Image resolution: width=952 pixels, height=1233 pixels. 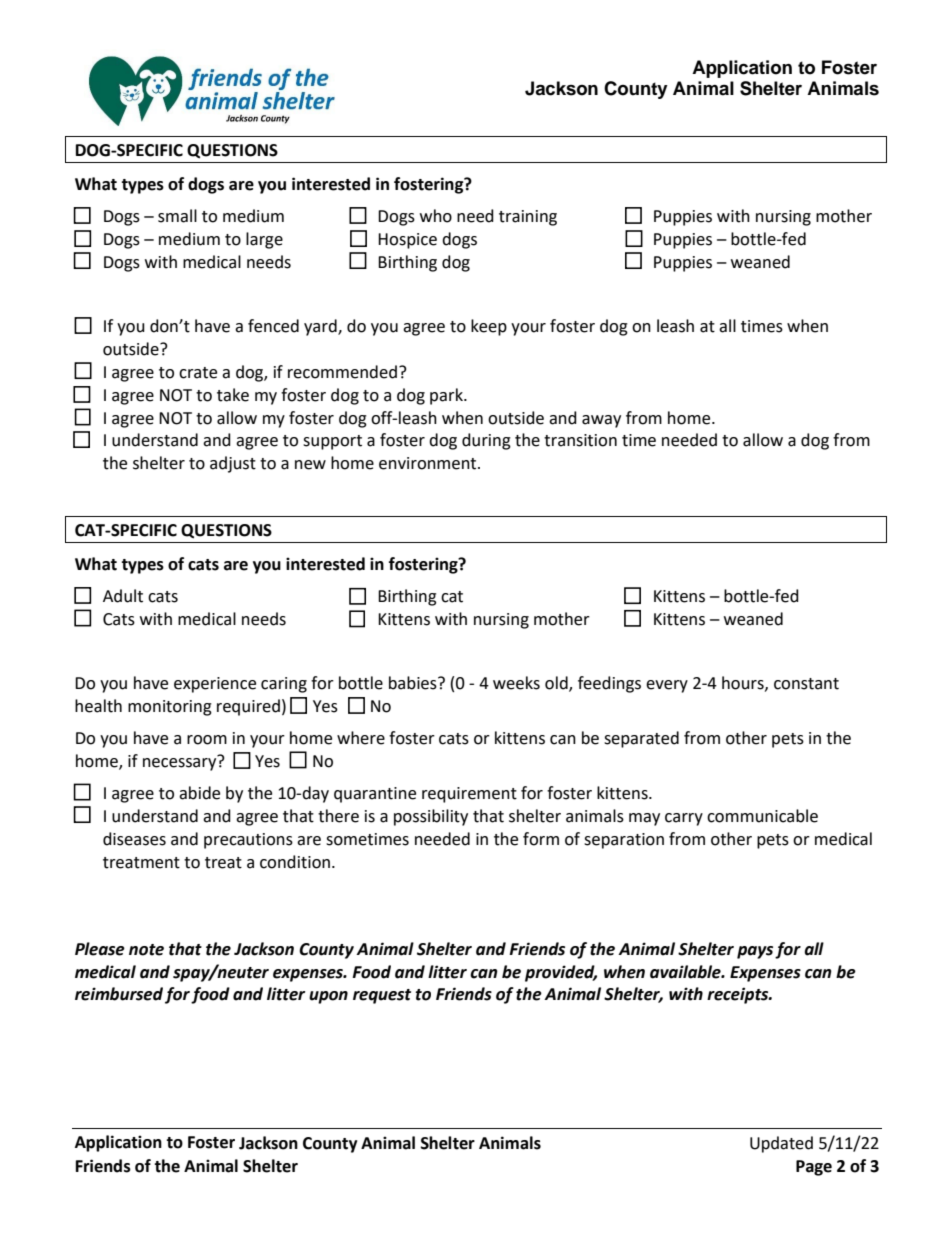 What do you see at coordinates (436, 216) in the page?
I see `who` at bounding box center [436, 216].
